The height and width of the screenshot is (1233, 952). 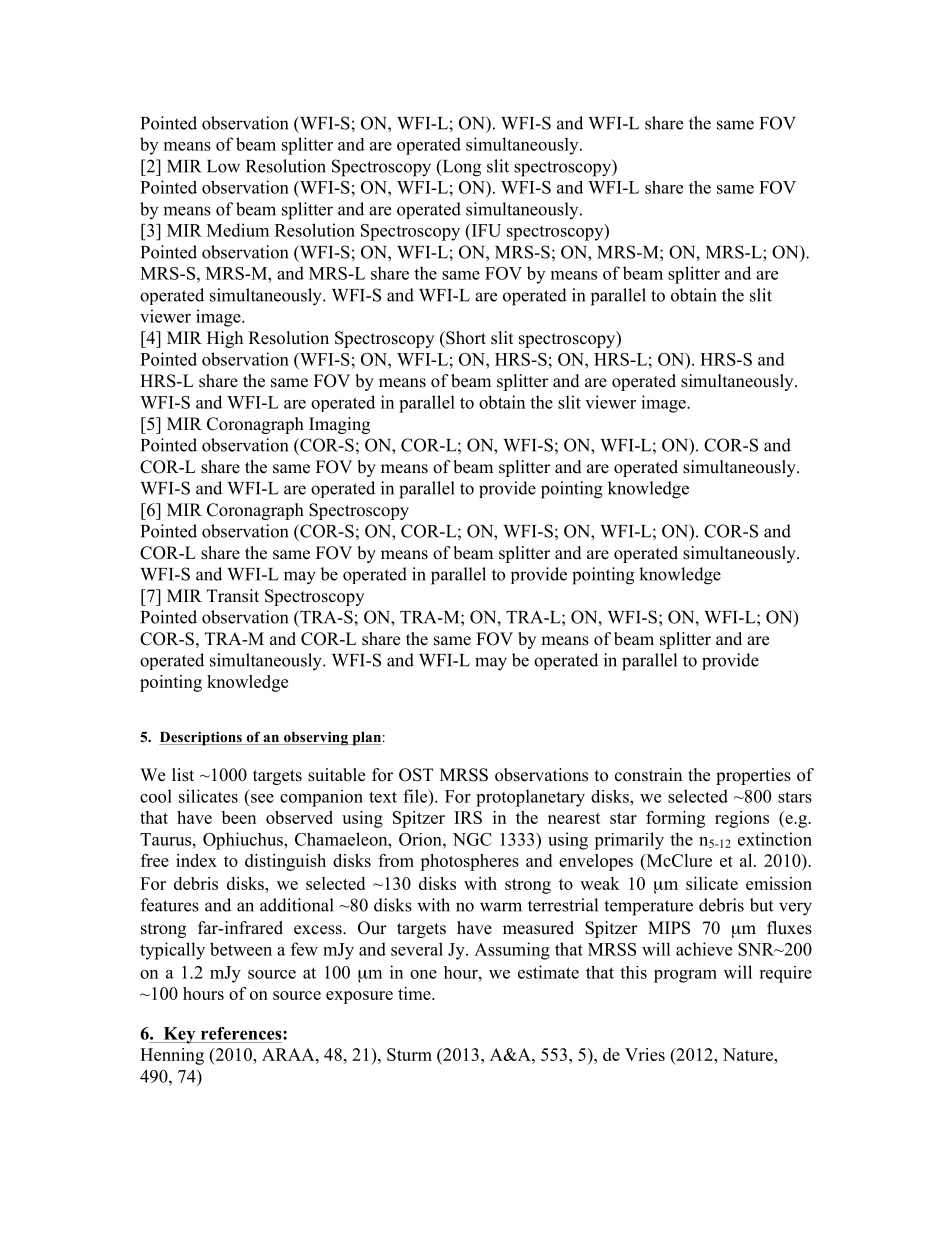 What do you see at coordinates (742, 819) in the screenshot?
I see `regions` at bounding box center [742, 819].
